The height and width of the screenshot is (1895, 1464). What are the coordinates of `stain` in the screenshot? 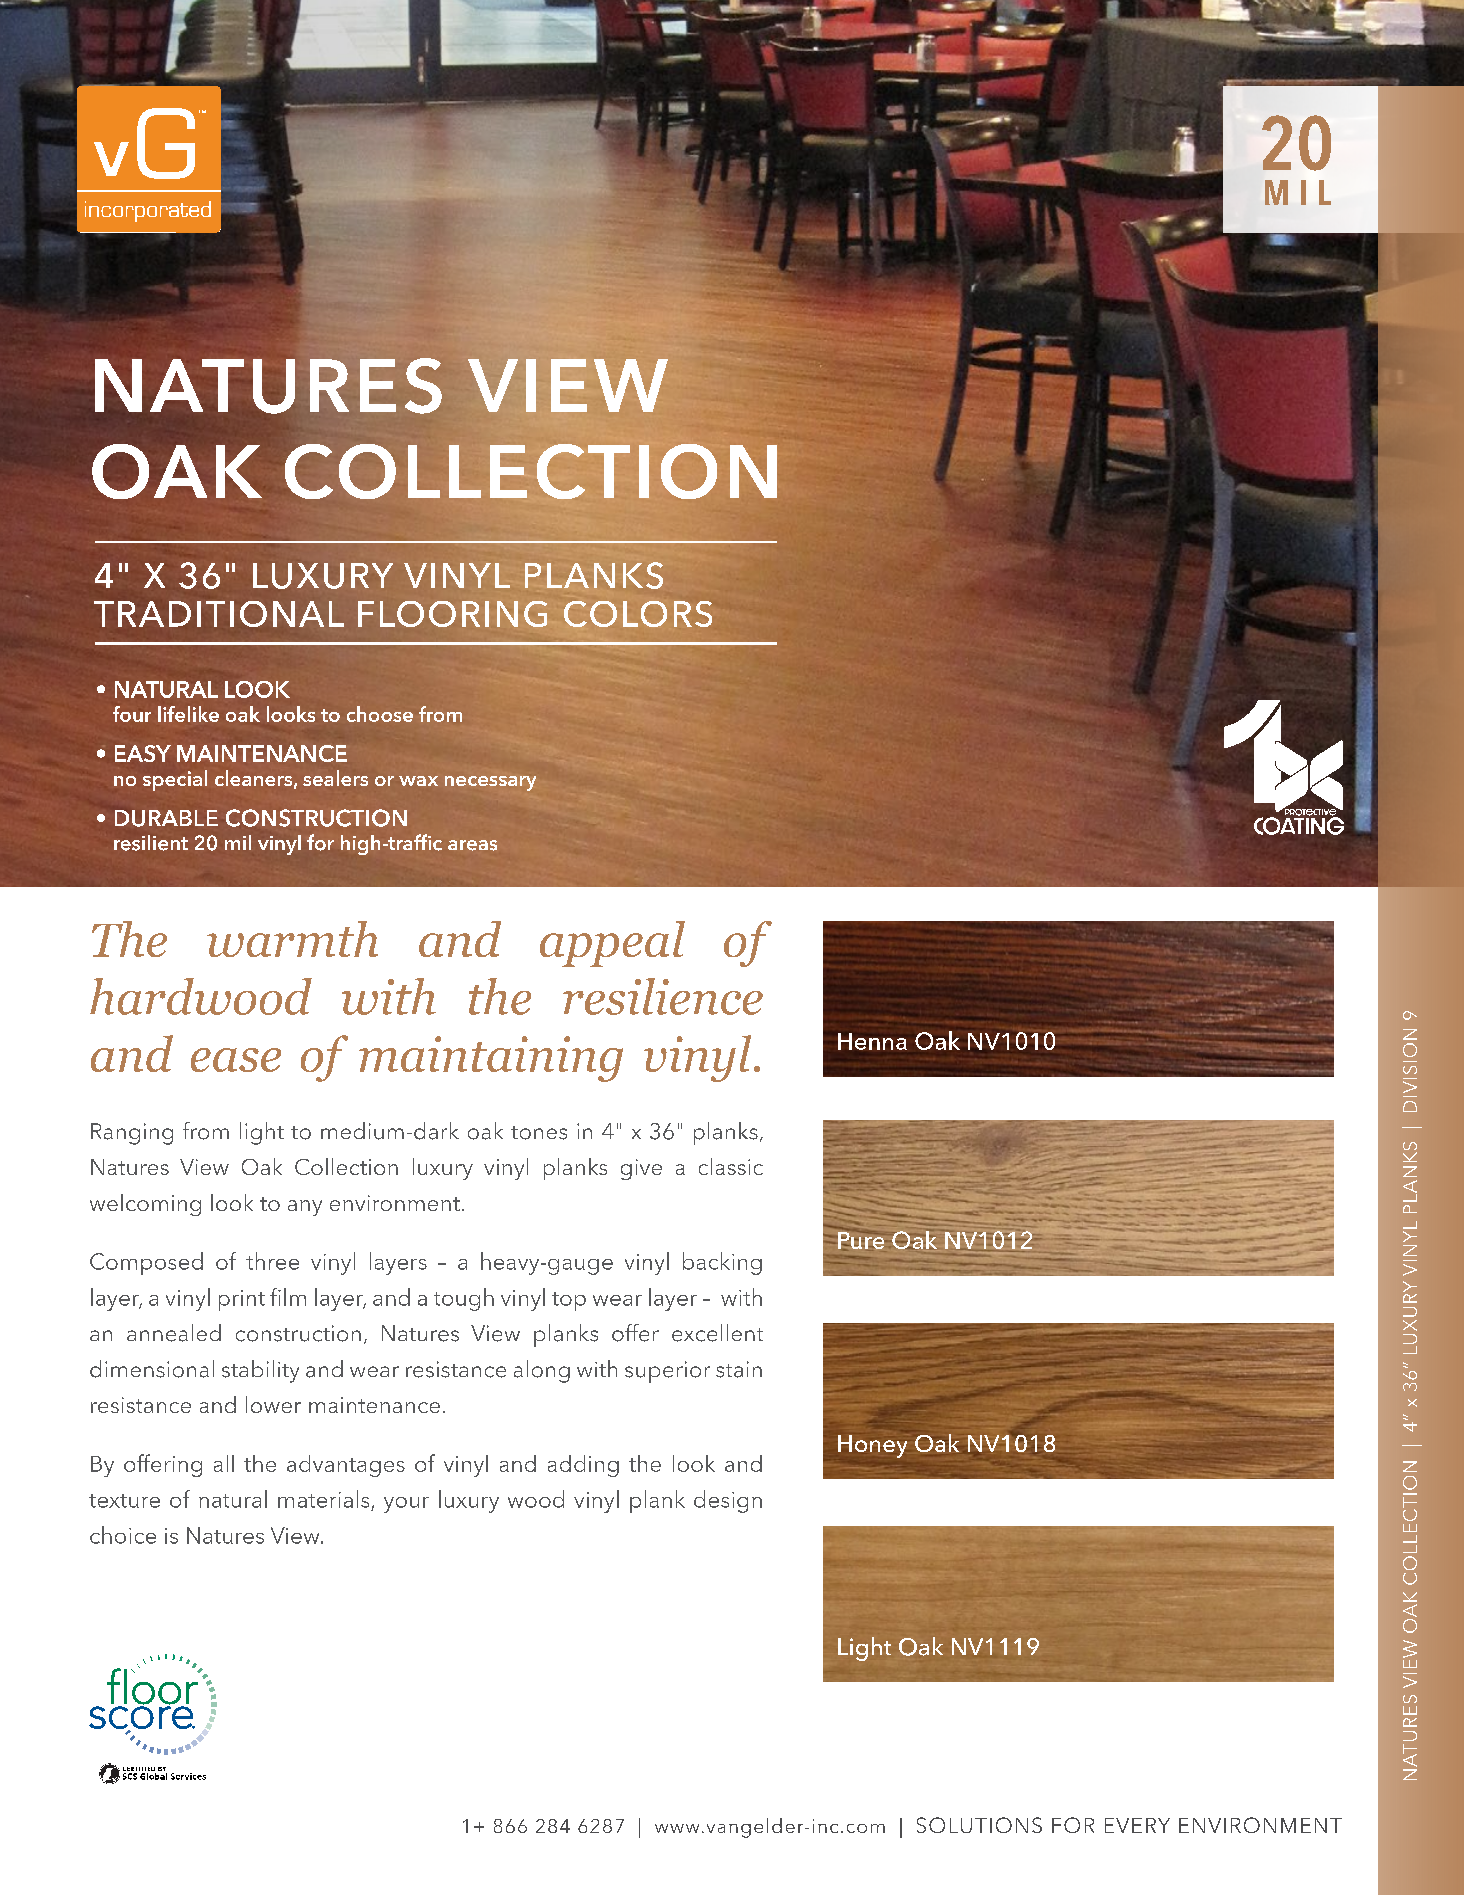 It's located at (739, 1369).
